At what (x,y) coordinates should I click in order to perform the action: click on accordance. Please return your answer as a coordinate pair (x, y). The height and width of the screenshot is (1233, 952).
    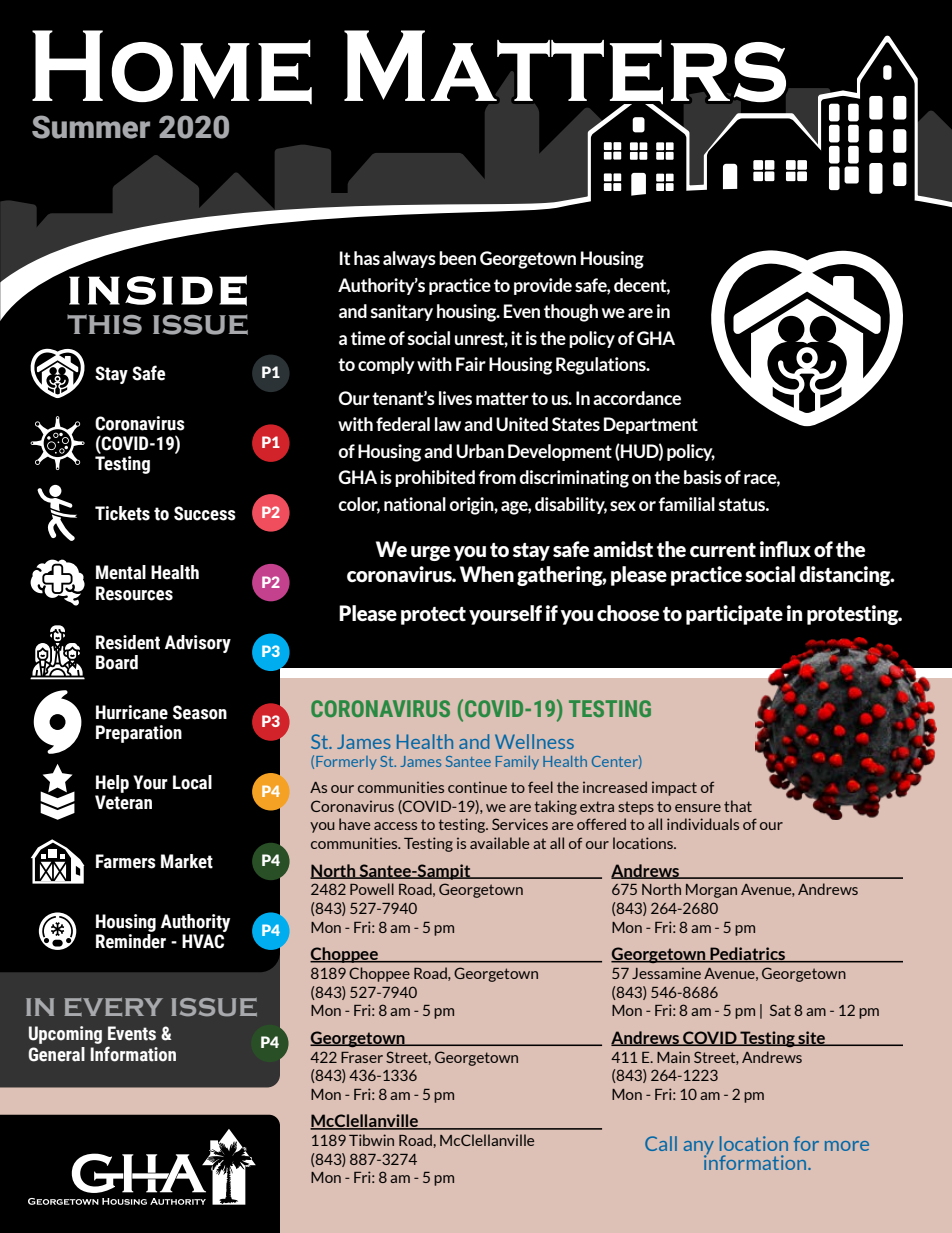
    Looking at the image, I should click on (637, 398).
